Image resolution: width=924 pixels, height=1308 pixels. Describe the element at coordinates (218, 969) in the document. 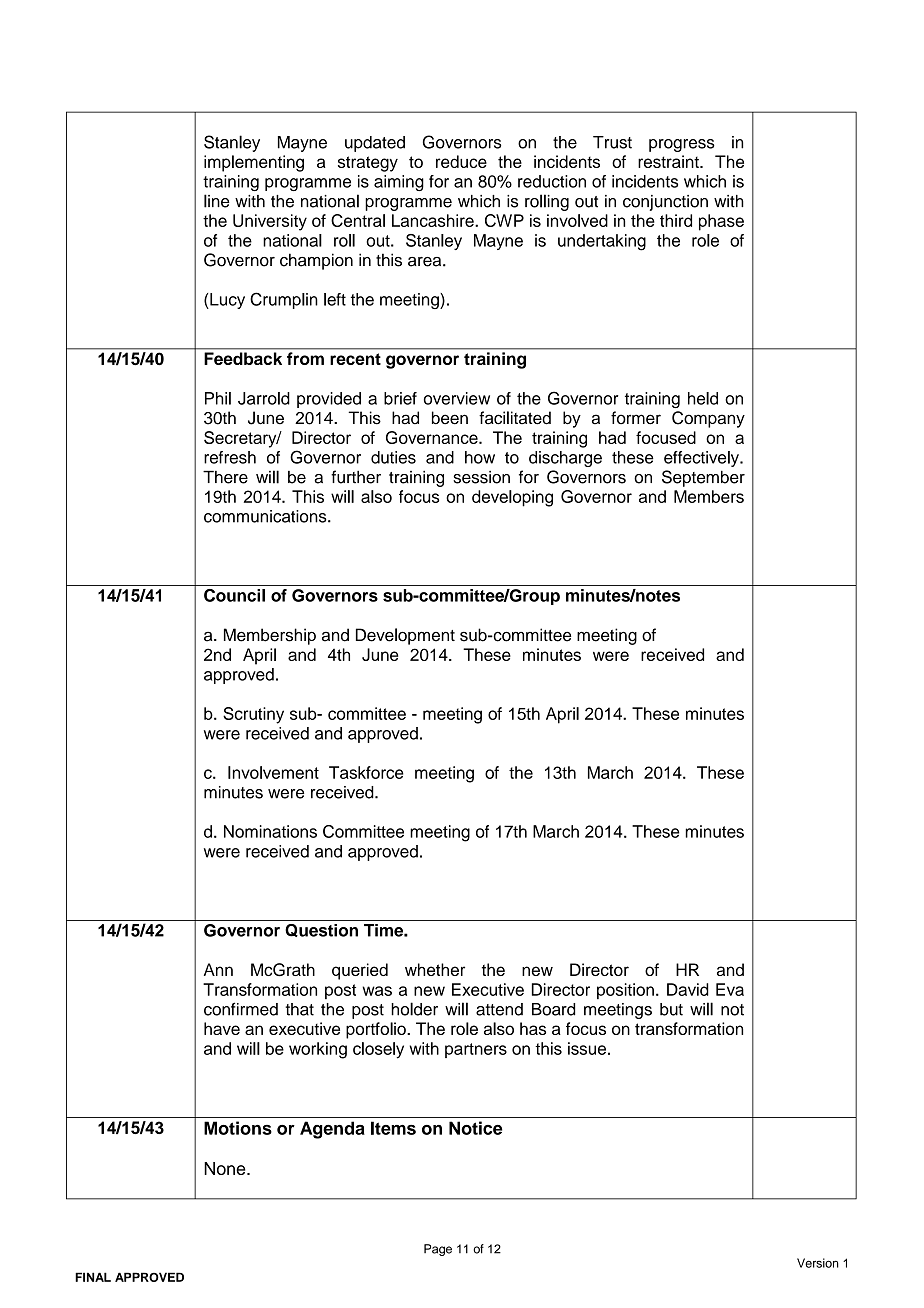

I see `Ann` at that location.
